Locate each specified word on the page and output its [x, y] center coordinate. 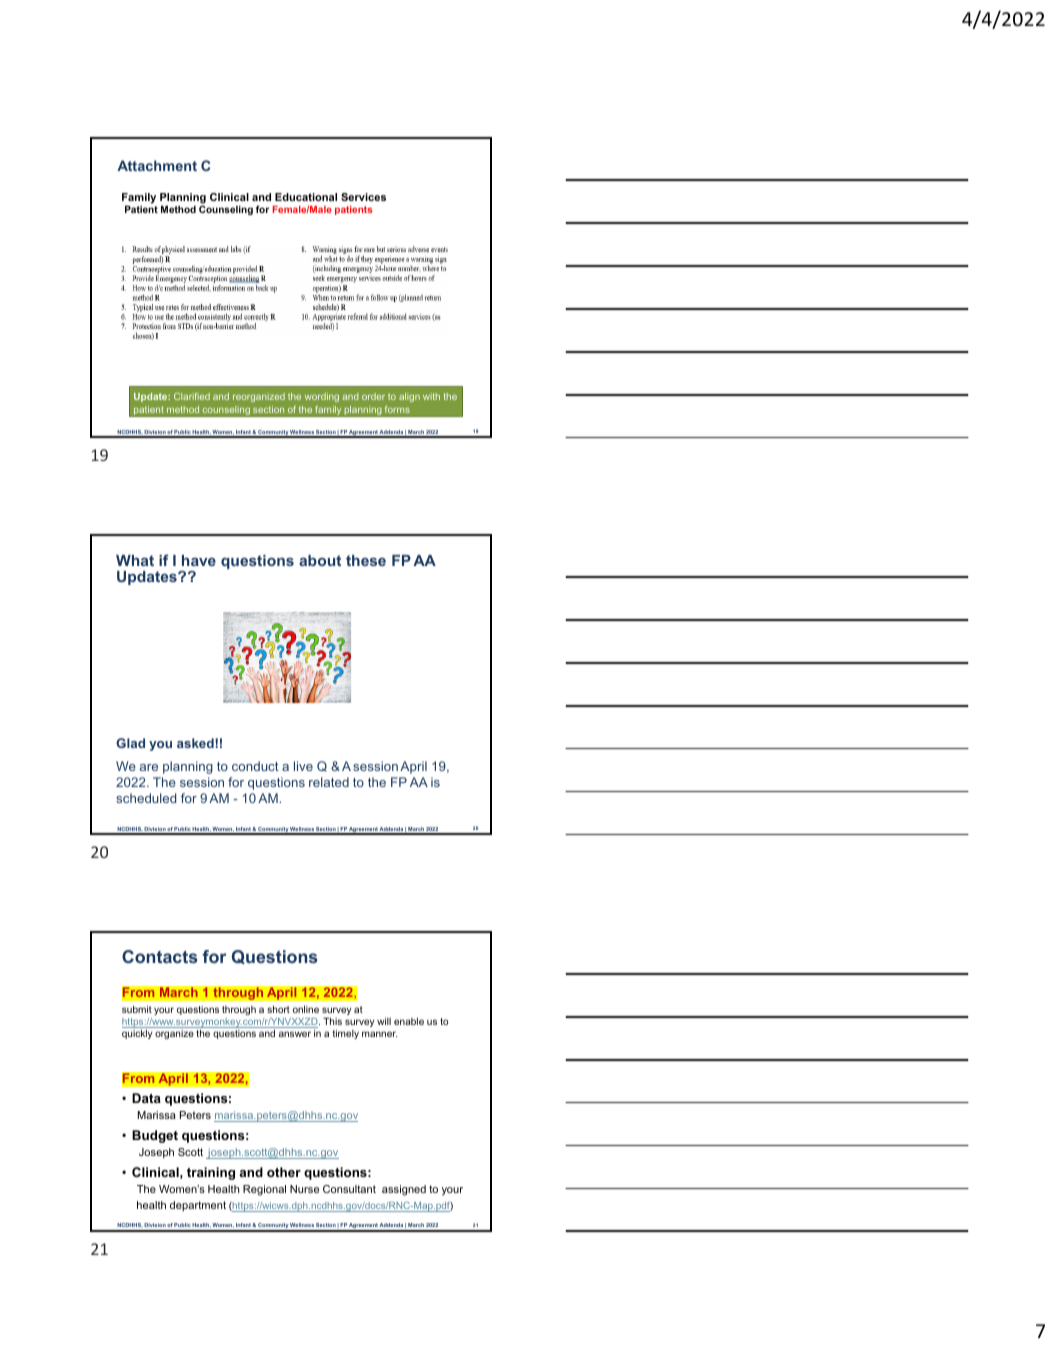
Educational [306, 197]
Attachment [157, 165]
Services [363, 197]
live [303, 766]
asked [196, 743]
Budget [155, 1136]
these [366, 560]
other [284, 1172]
